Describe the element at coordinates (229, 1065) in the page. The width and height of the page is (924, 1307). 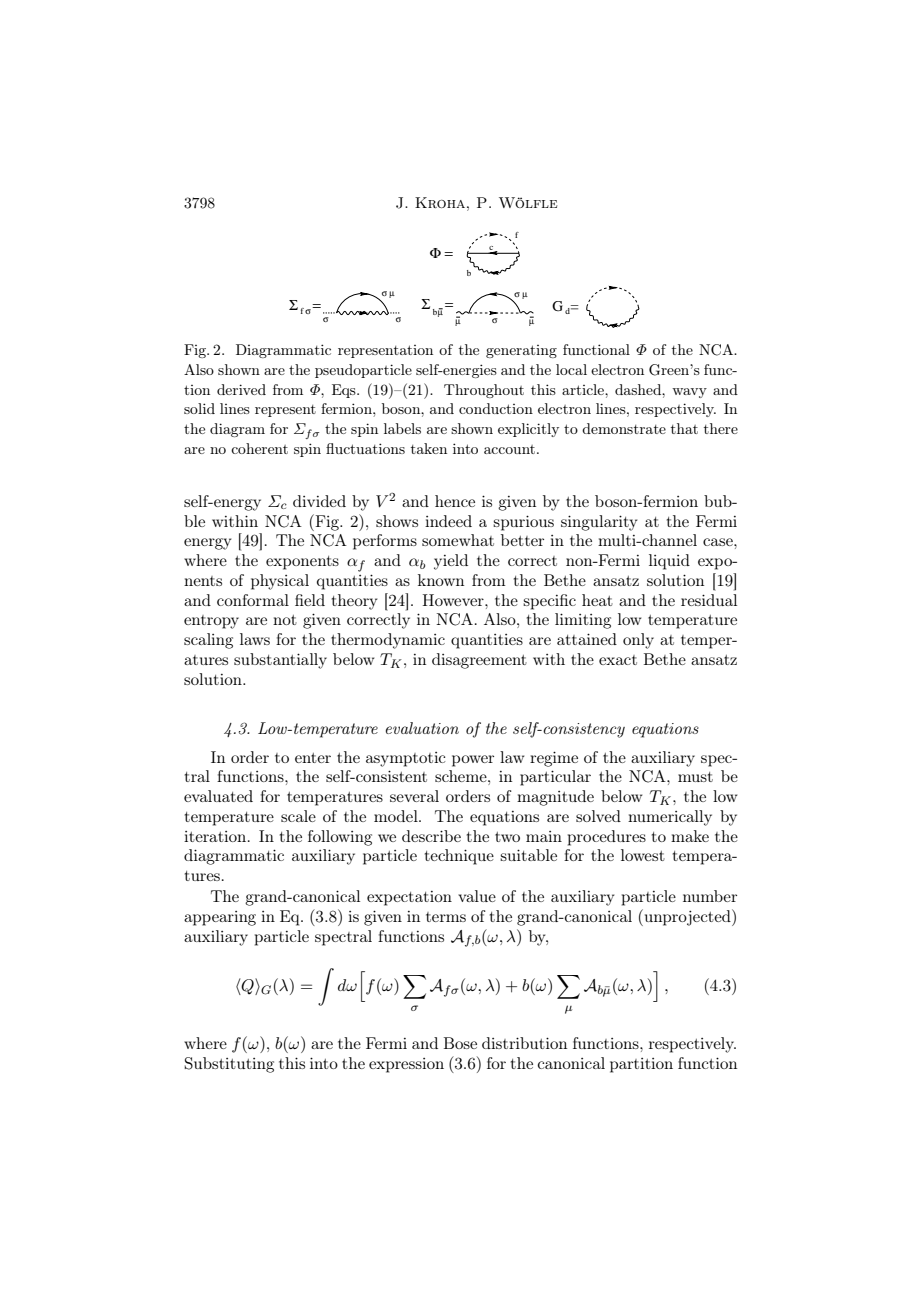
I see `Substituting` at that location.
